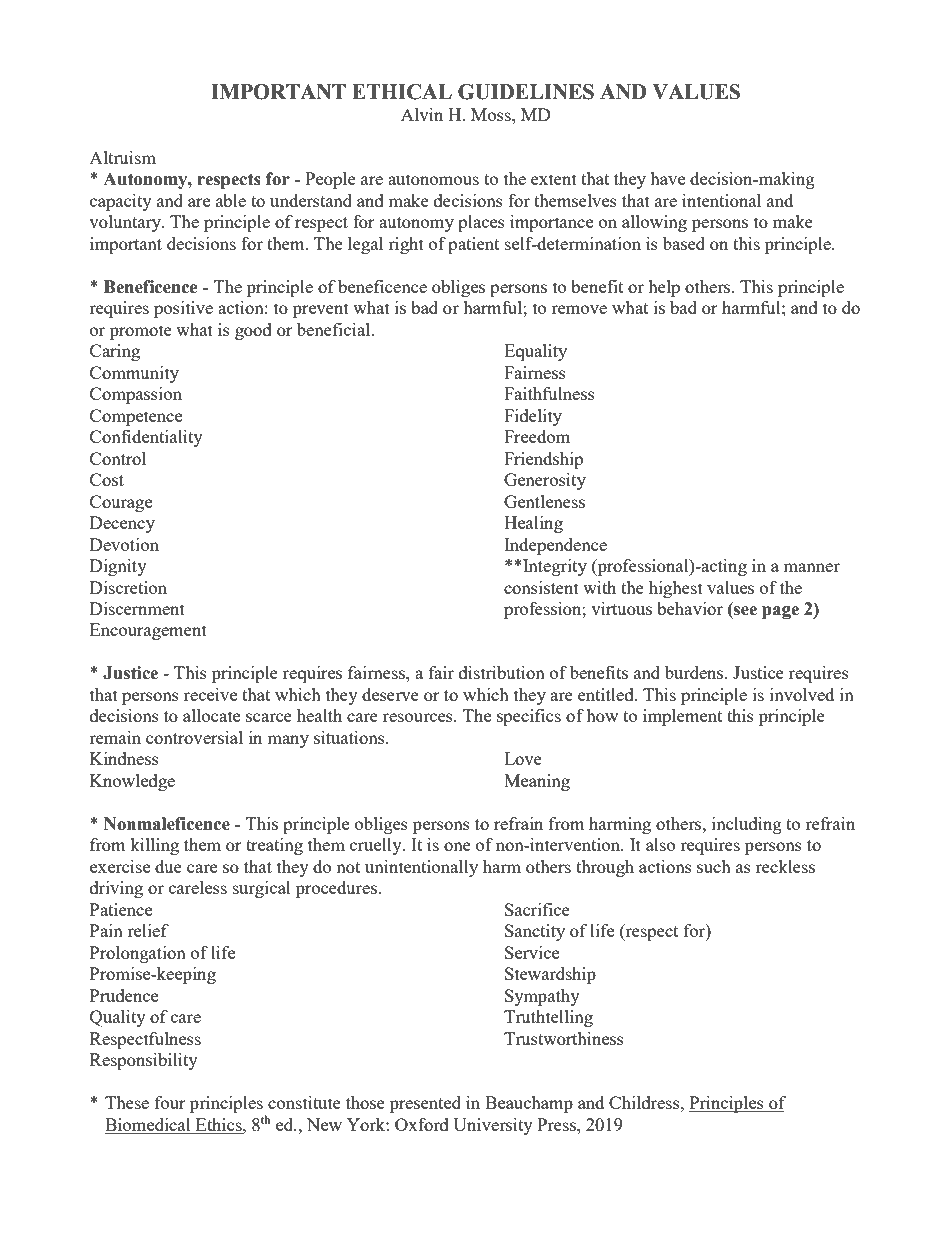 The height and width of the screenshot is (1233, 952). I want to click on have, so click(667, 178).
